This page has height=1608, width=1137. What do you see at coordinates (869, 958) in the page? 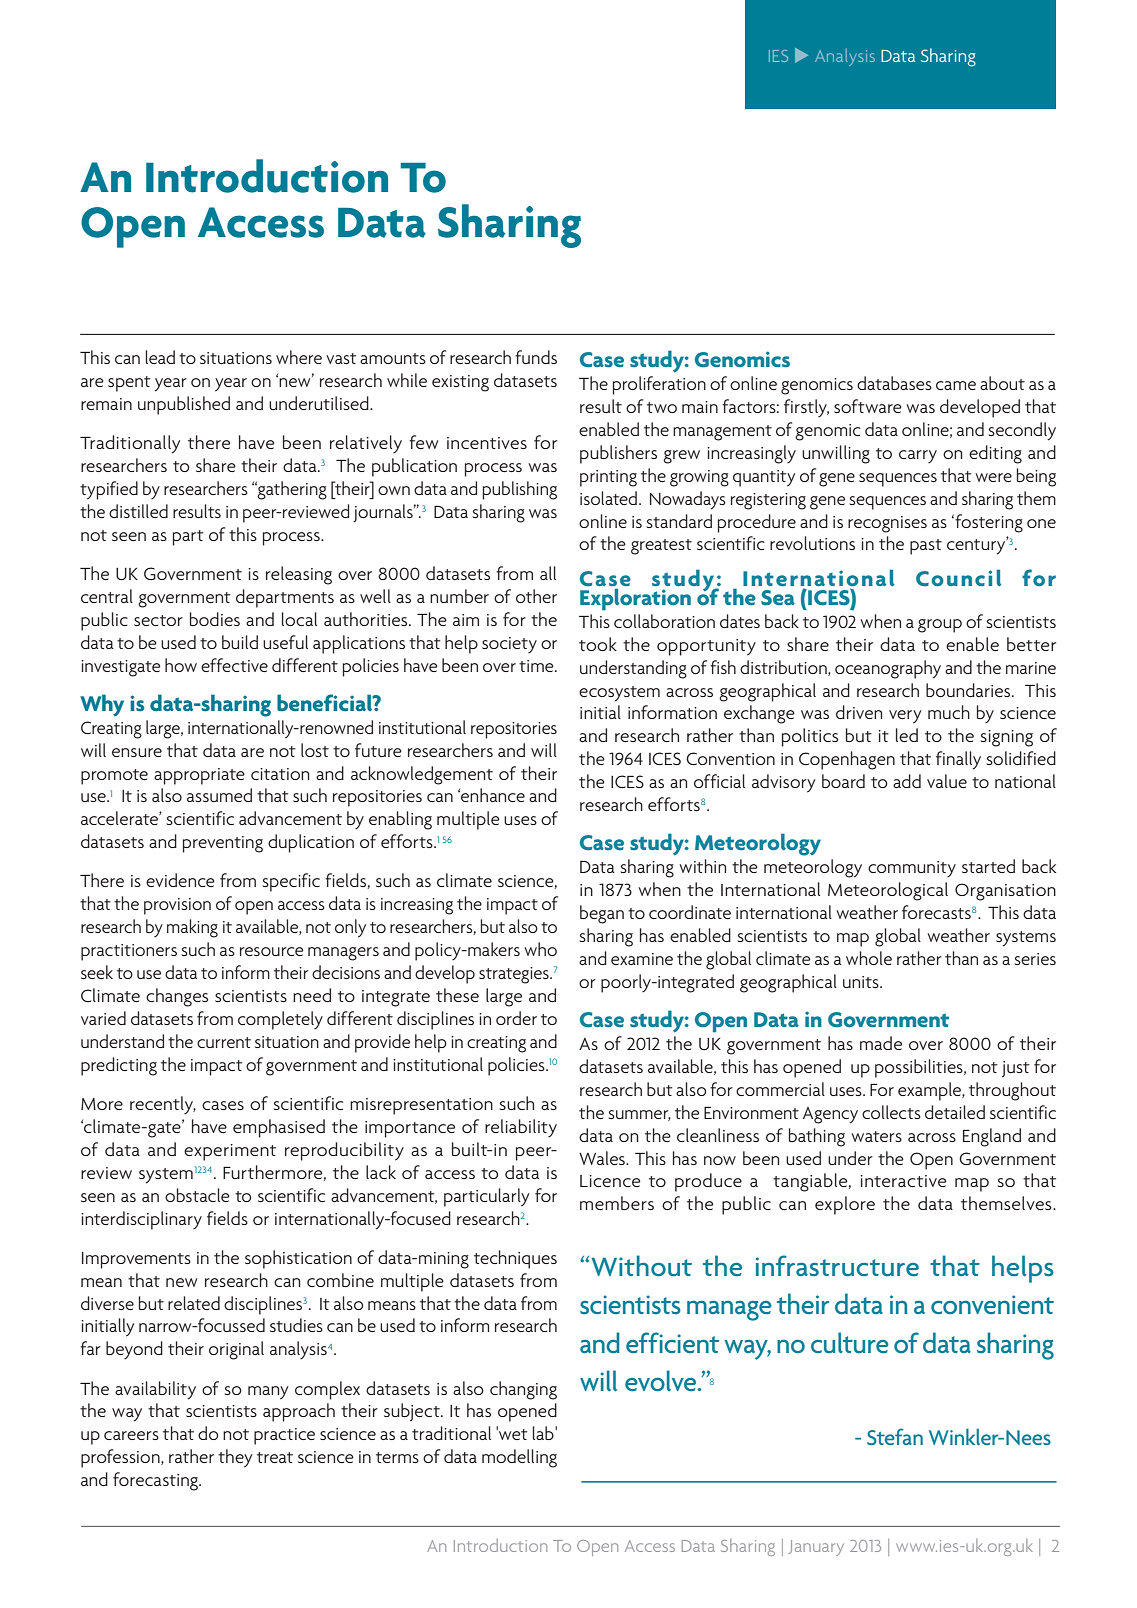
I see `whole` at bounding box center [869, 958].
